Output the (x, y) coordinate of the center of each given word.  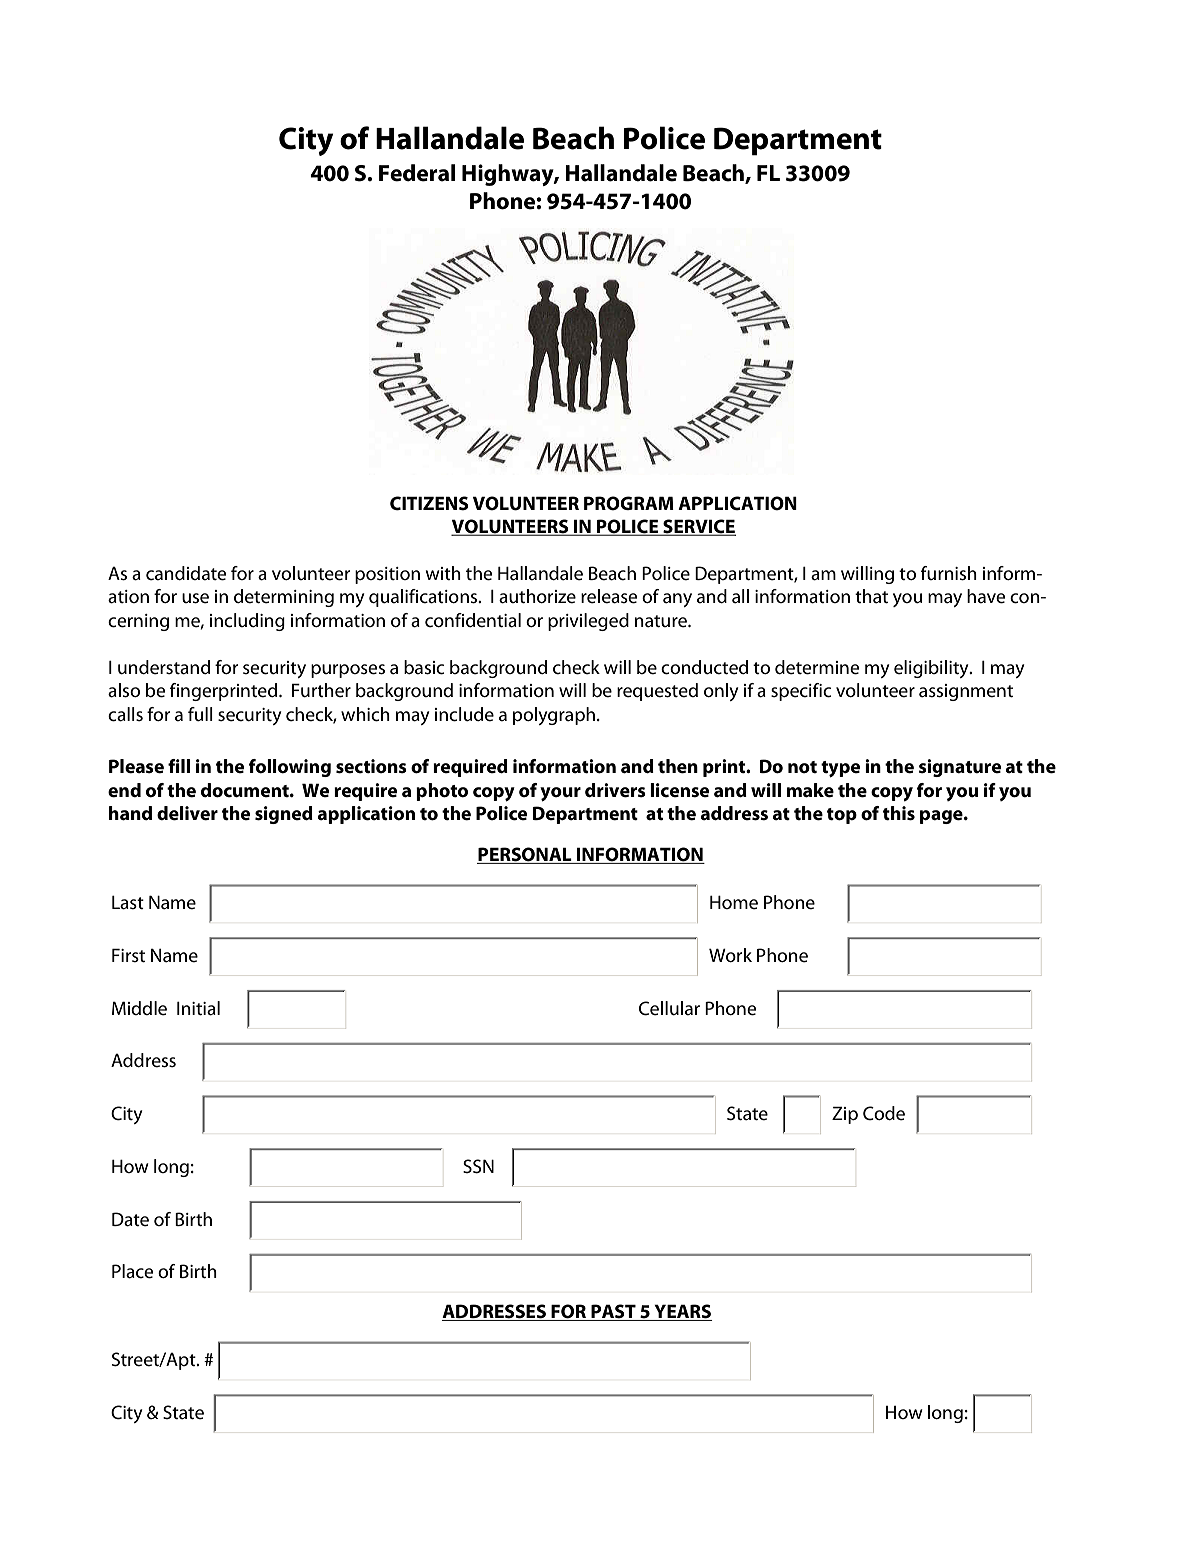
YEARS (682, 1312)
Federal (417, 173)
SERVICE (698, 527)
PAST (613, 1312)
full (200, 714)
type (840, 769)
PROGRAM (629, 503)
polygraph (554, 716)
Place (133, 1271)
